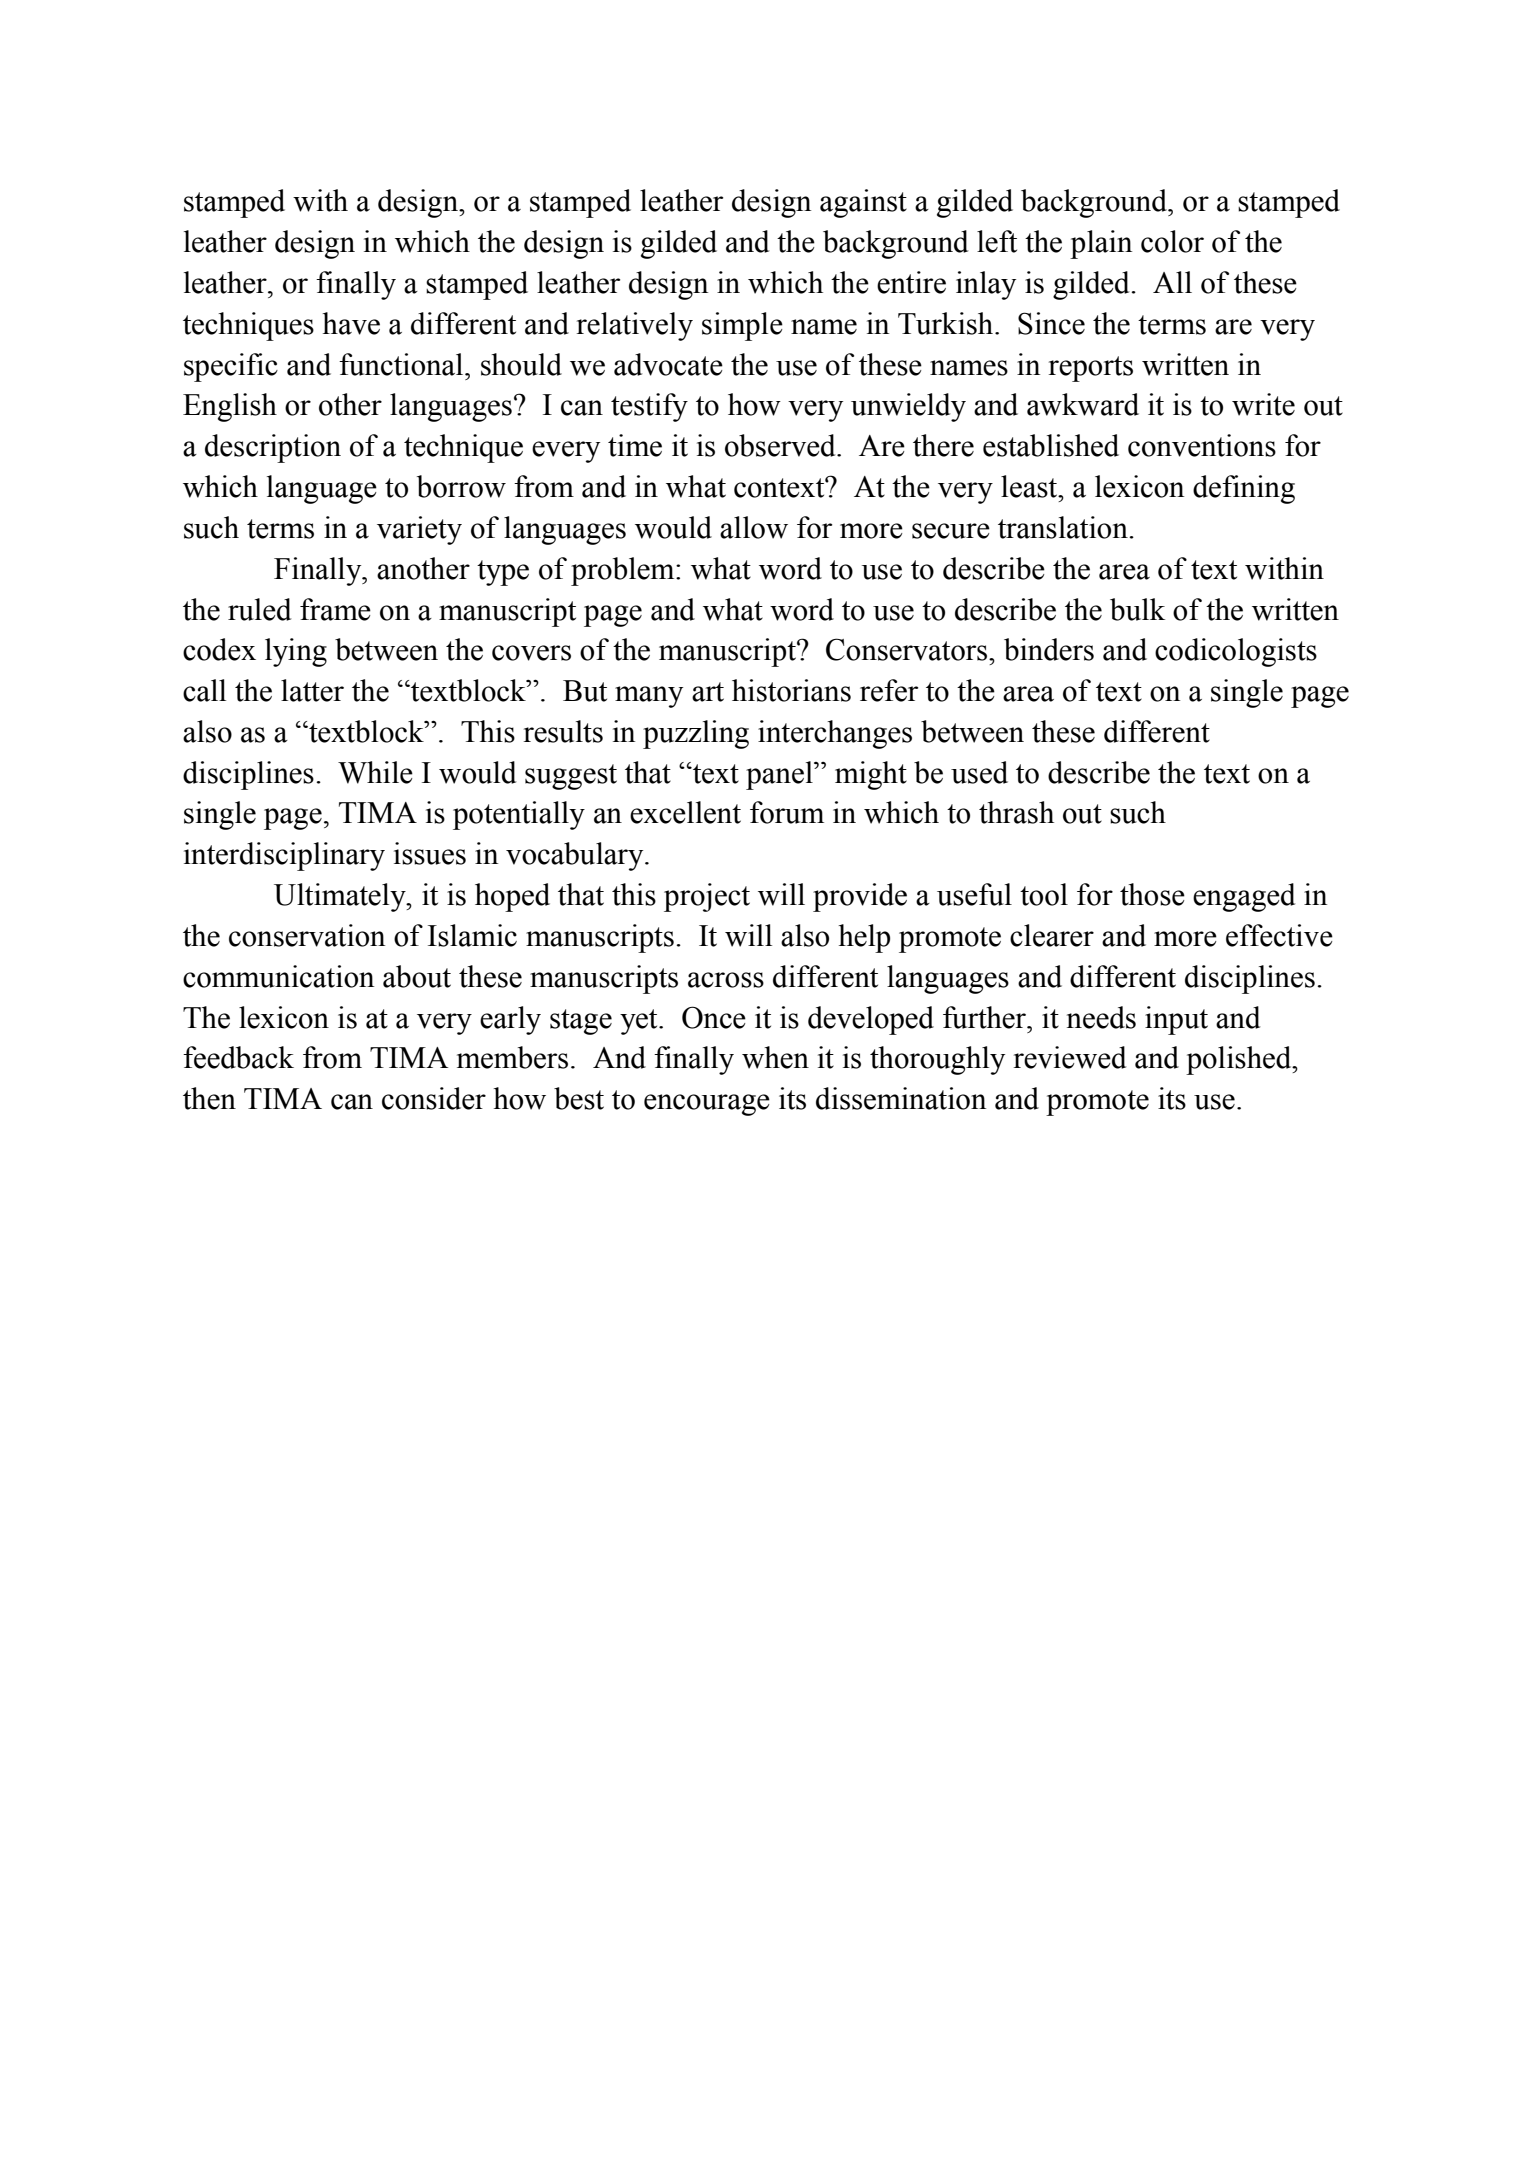 This document has height=2168, width=1532. I want to click on art, so click(708, 692).
